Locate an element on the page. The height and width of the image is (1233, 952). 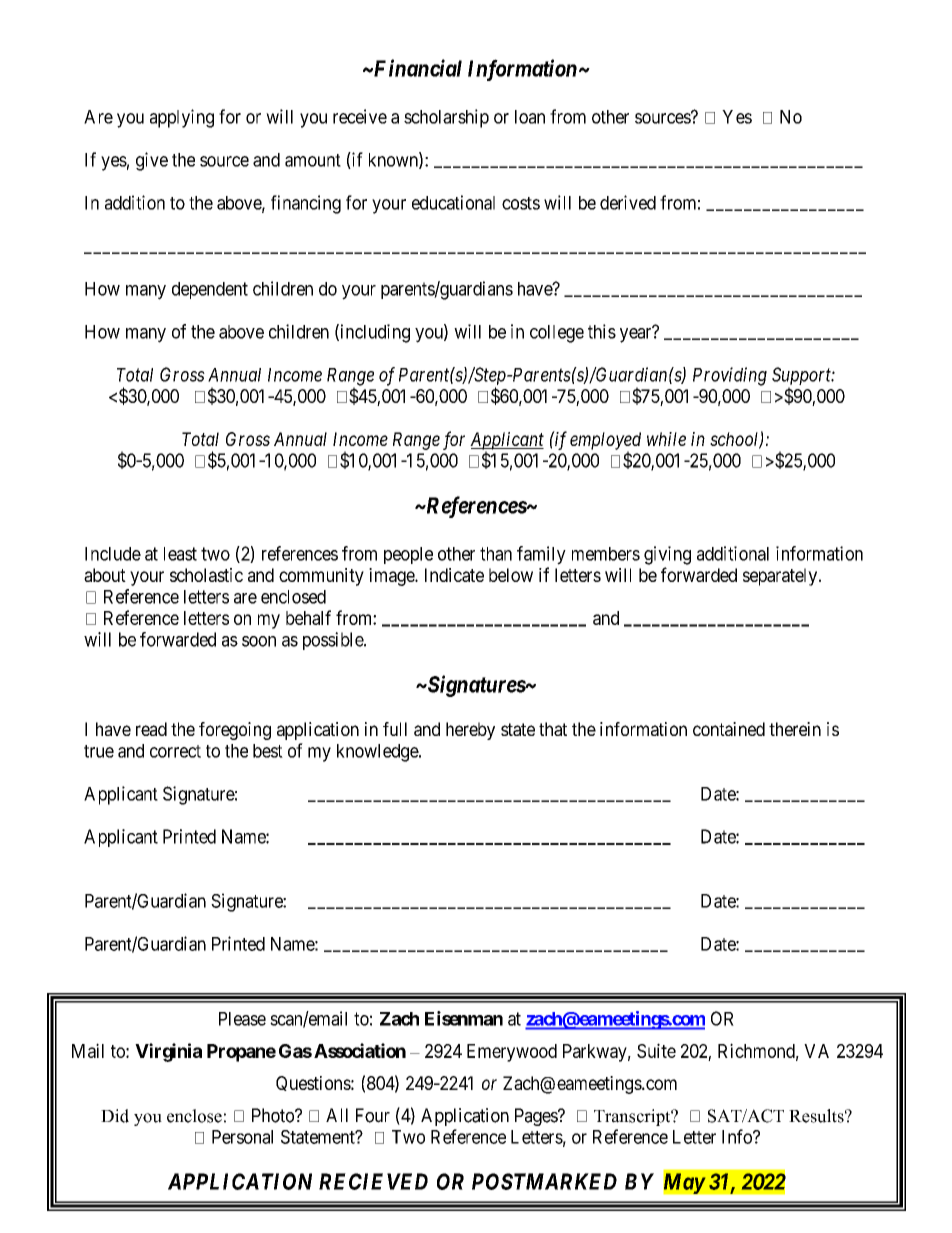
scholarship is located at coordinates (446, 118).
